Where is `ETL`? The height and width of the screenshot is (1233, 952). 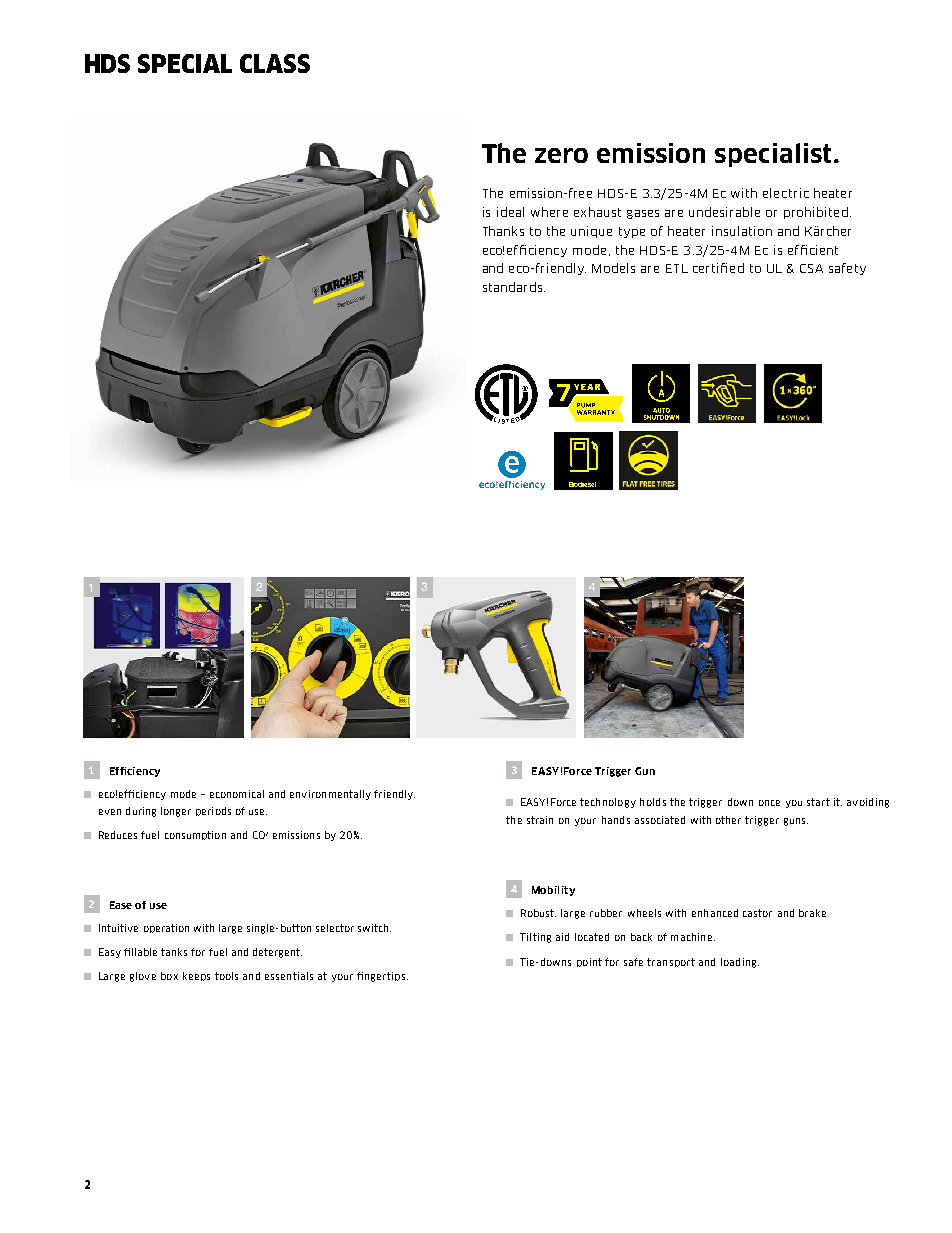
ETL is located at coordinates (677, 268).
